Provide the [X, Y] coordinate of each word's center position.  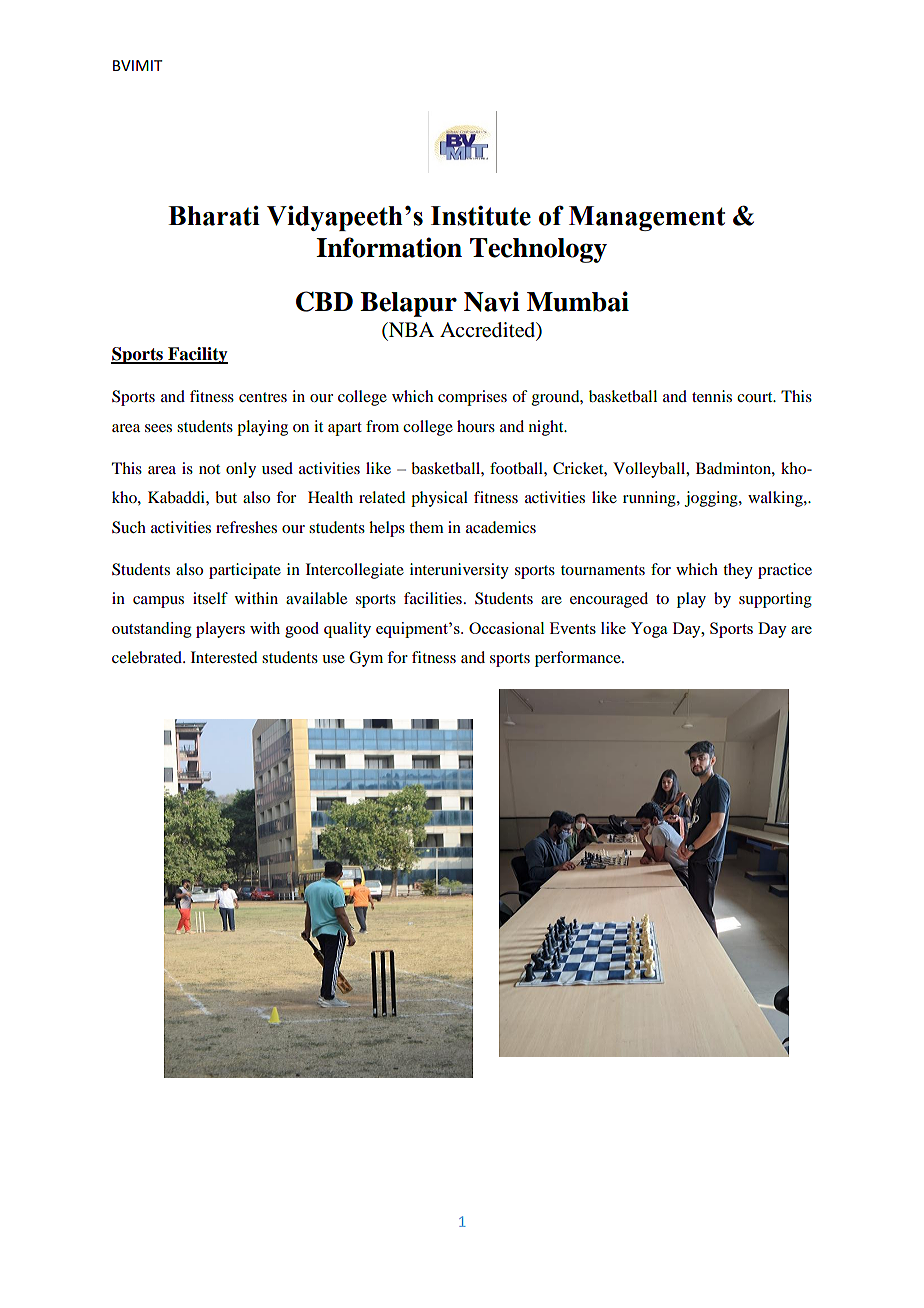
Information [389, 247]
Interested [224, 657]
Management [647, 218]
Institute [481, 216]
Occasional [506, 628]
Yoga [649, 630]
